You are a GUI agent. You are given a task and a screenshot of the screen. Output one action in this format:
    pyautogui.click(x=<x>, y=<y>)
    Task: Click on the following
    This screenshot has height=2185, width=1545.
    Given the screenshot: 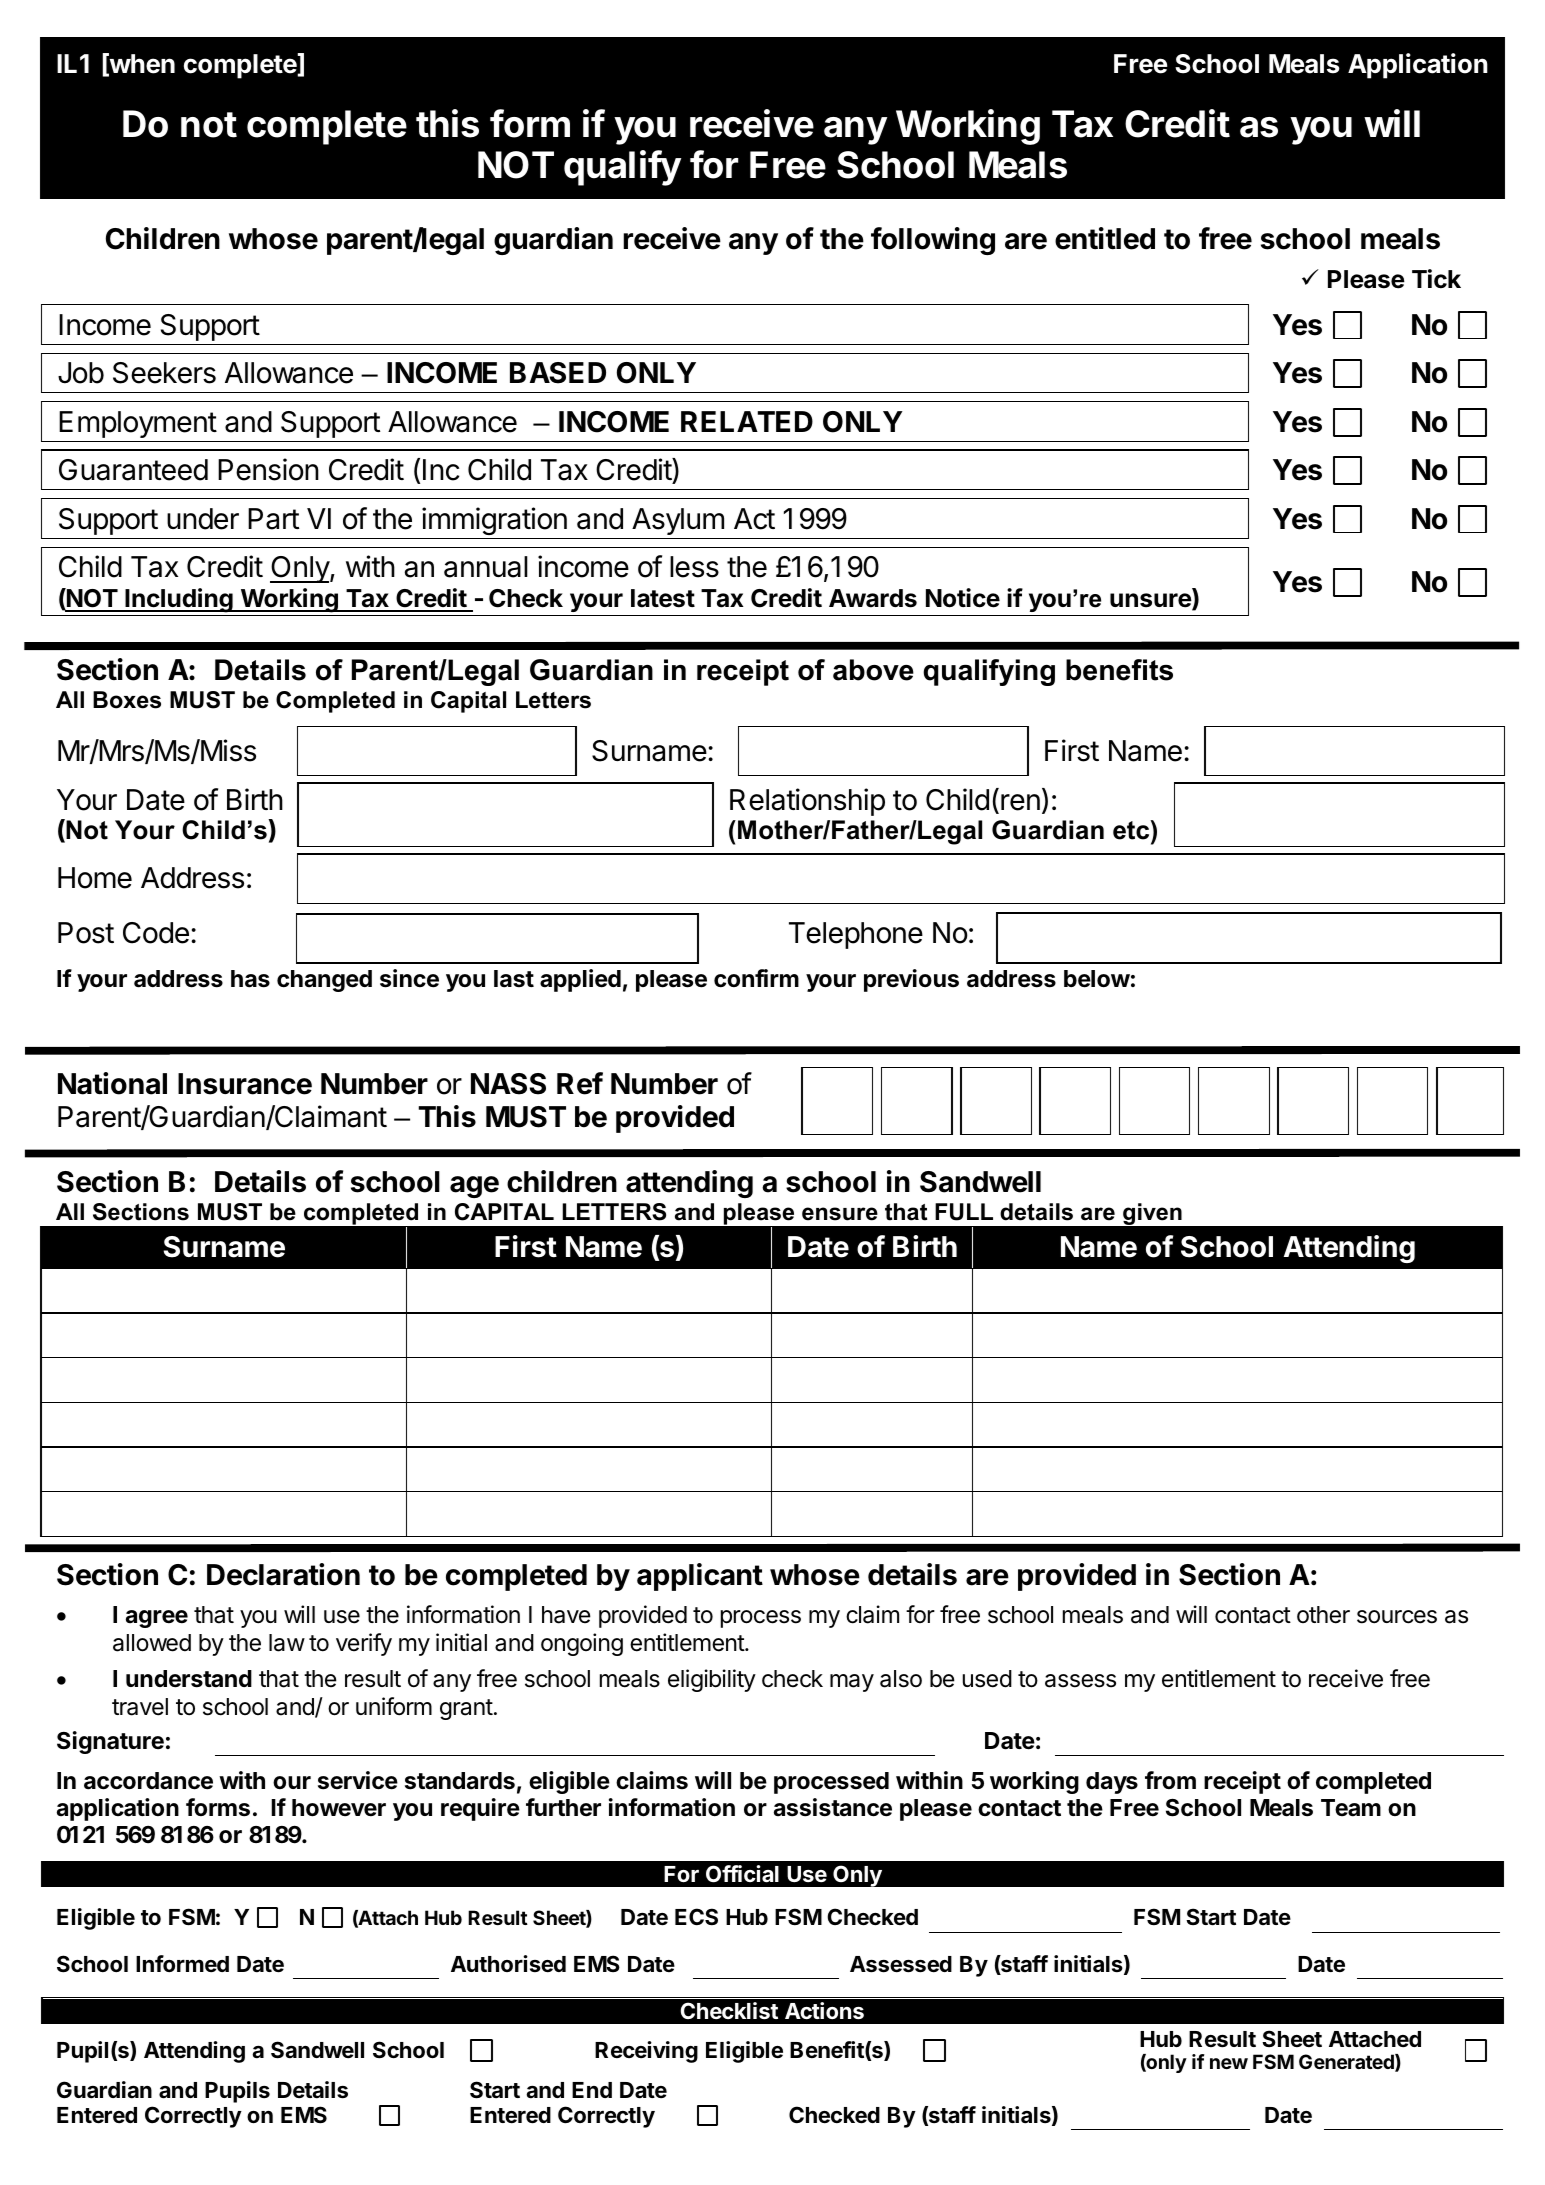 What is the action you would take?
    pyautogui.click(x=933, y=241)
